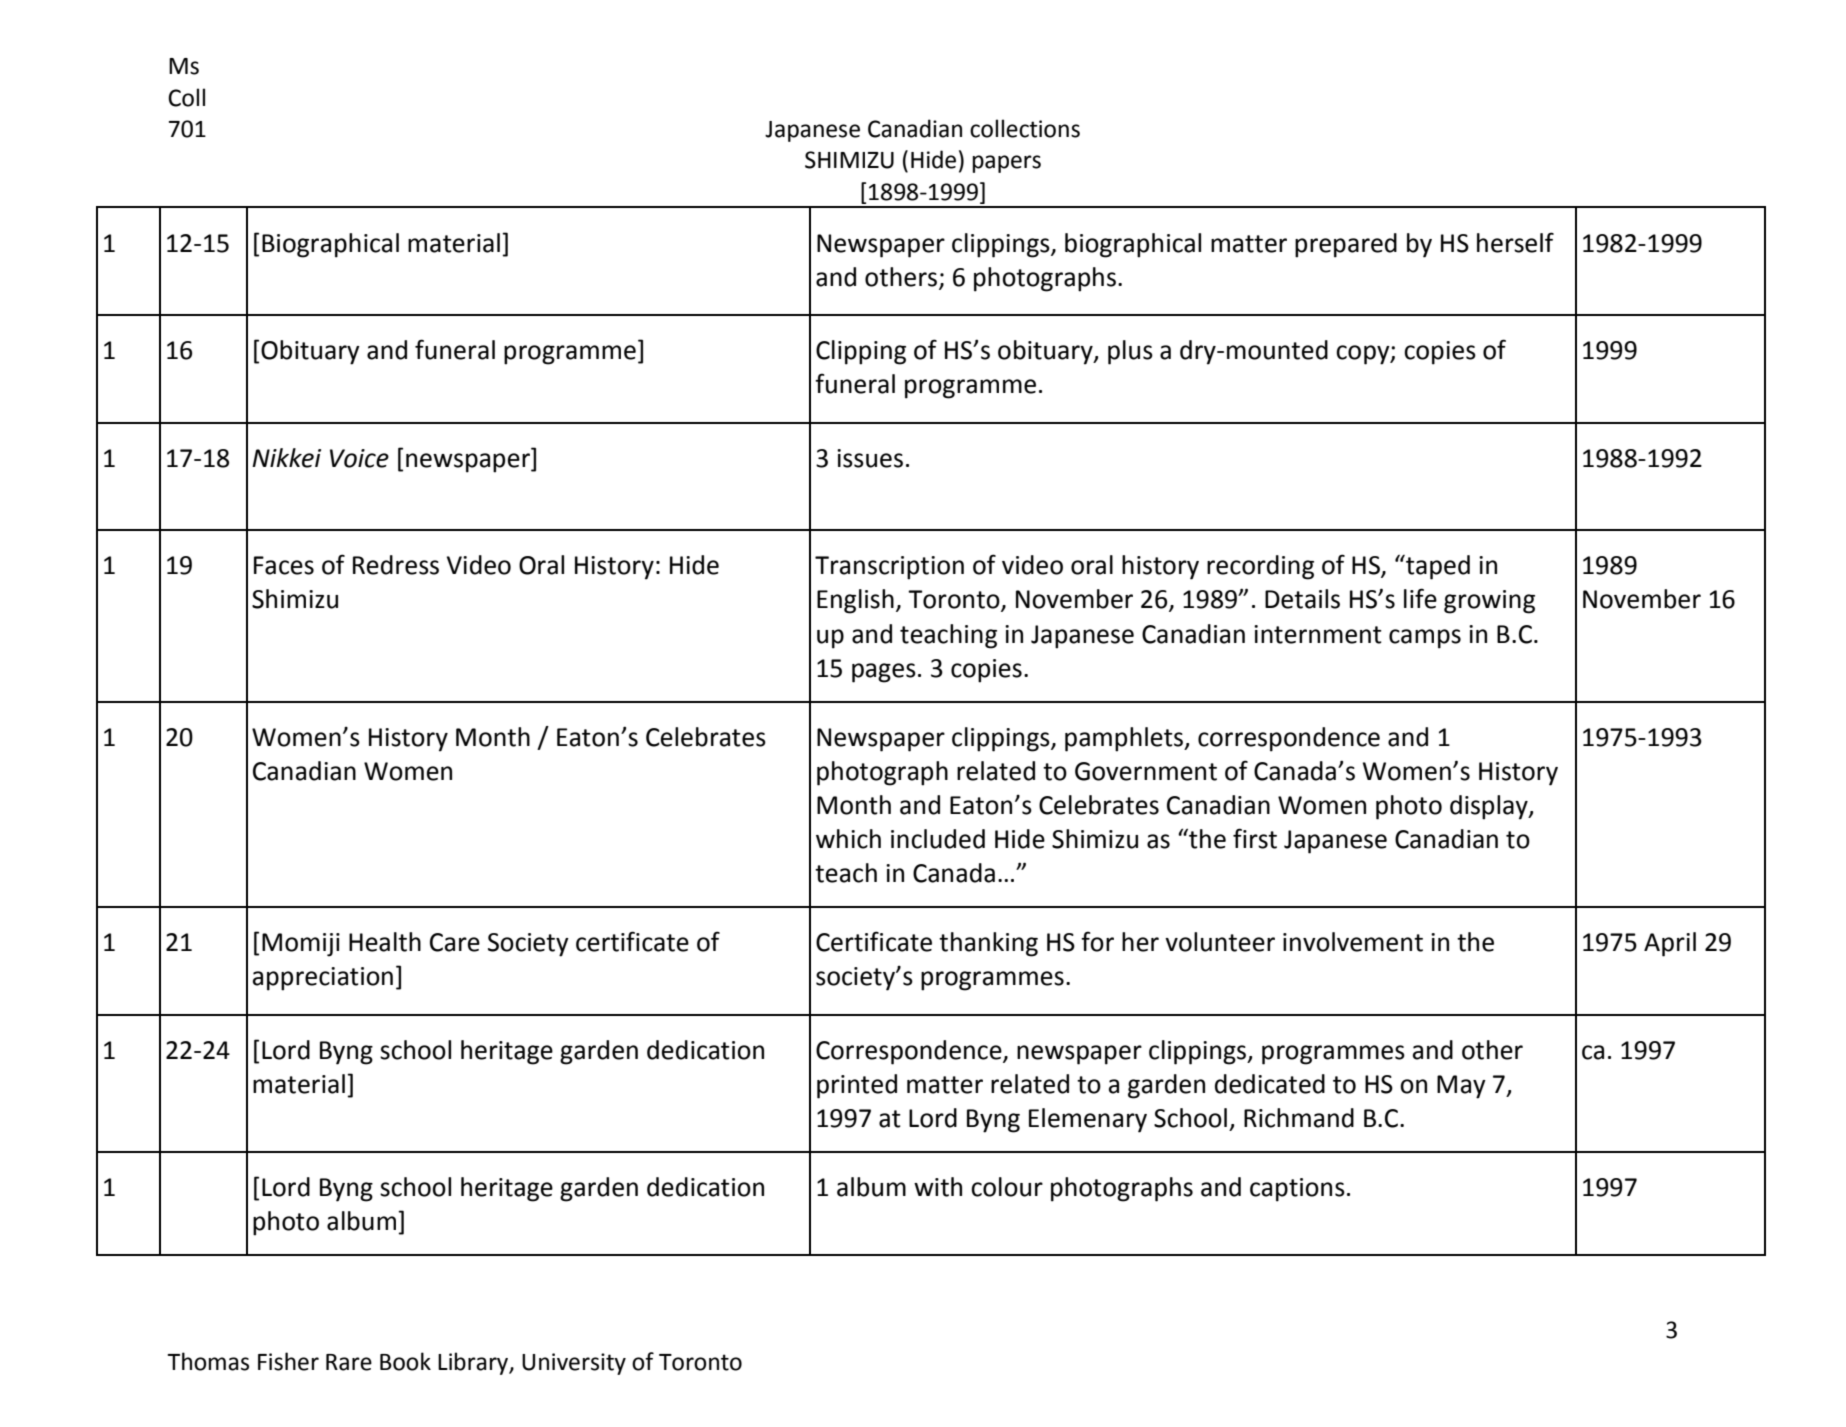 The image size is (1846, 1427). What do you see at coordinates (870, 458) in the image?
I see `issues` at bounding box center [870, 458].
